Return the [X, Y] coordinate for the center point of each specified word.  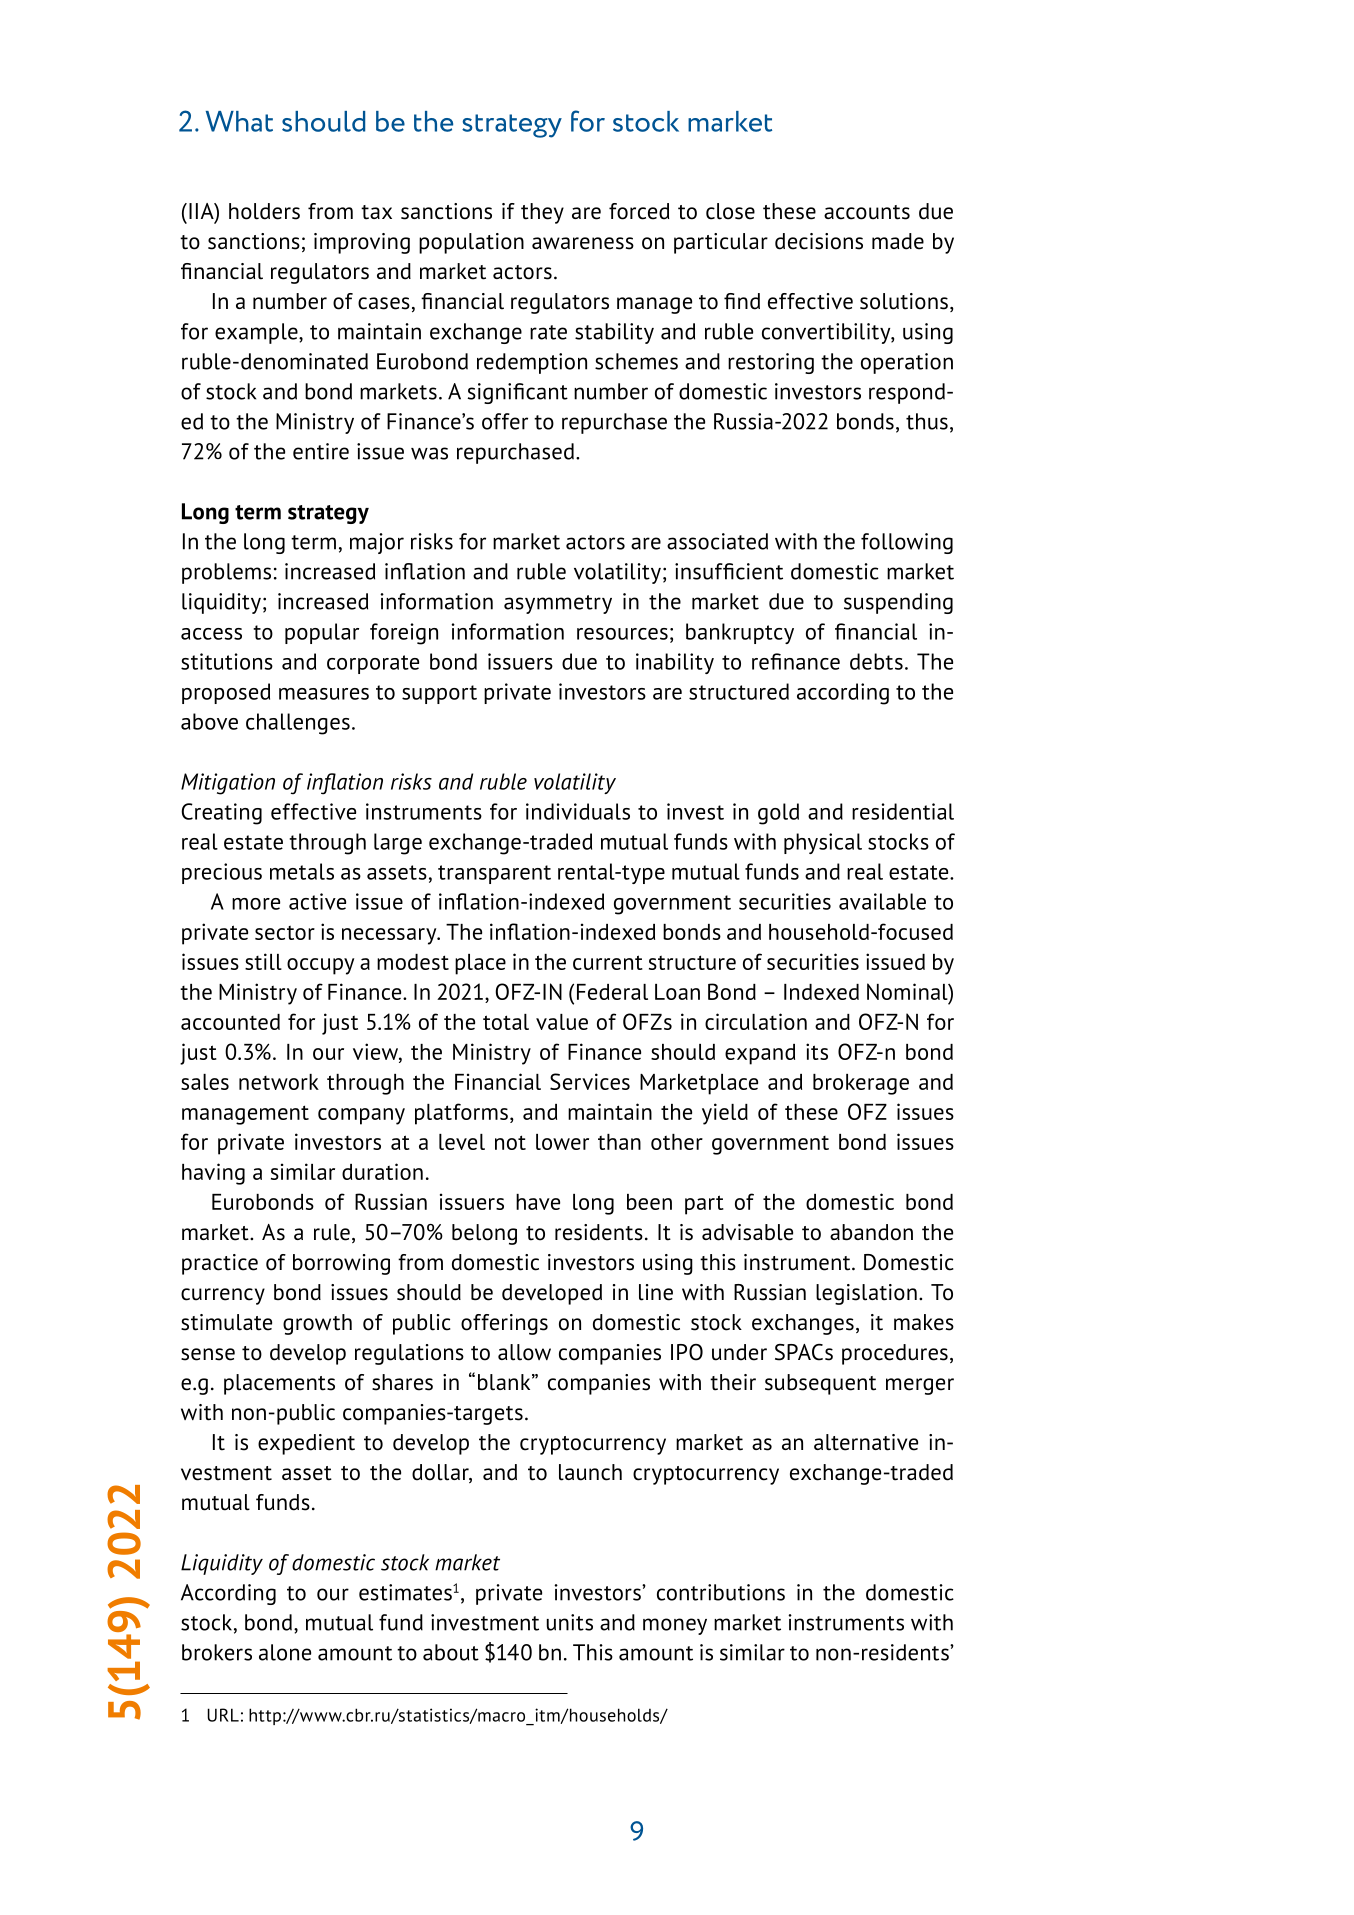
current [608, 962]
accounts [867, 212]
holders [264, 211]
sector [285, 933]
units [570, 1622]
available [882, 901]
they [542, 213]
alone [285, 1652]
